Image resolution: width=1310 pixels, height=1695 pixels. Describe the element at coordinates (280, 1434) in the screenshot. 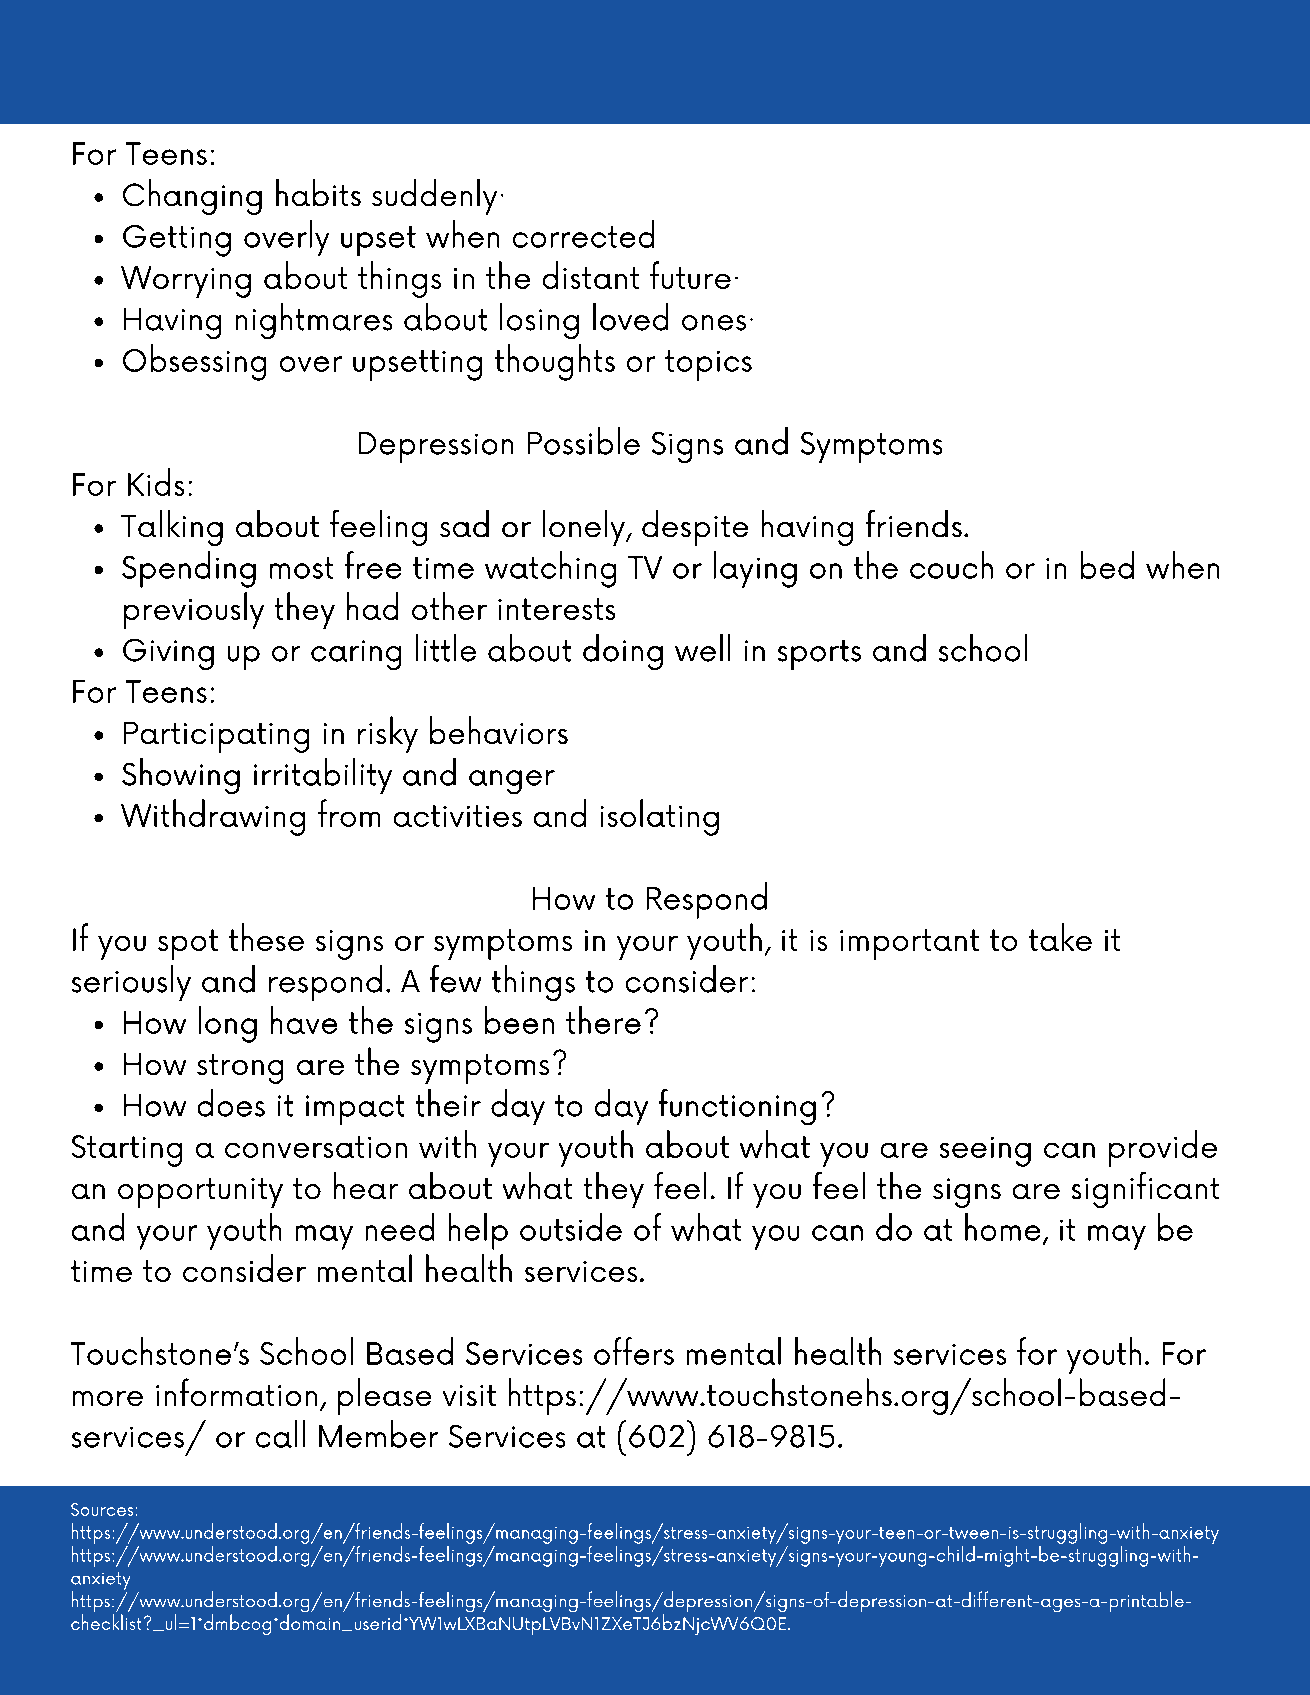

I see `call` at that location.
